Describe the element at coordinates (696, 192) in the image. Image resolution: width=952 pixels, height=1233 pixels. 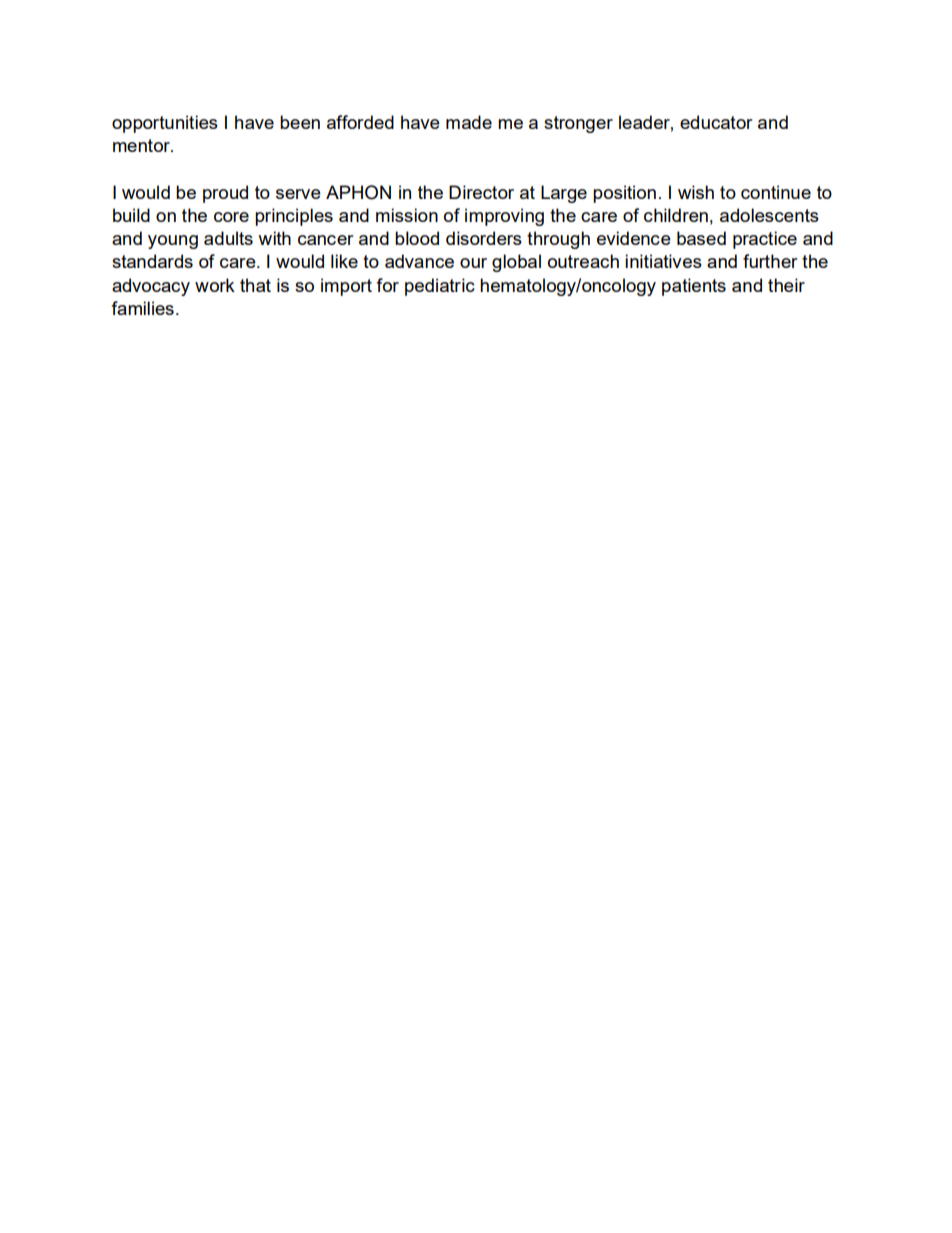
I see `wish` at that location.
